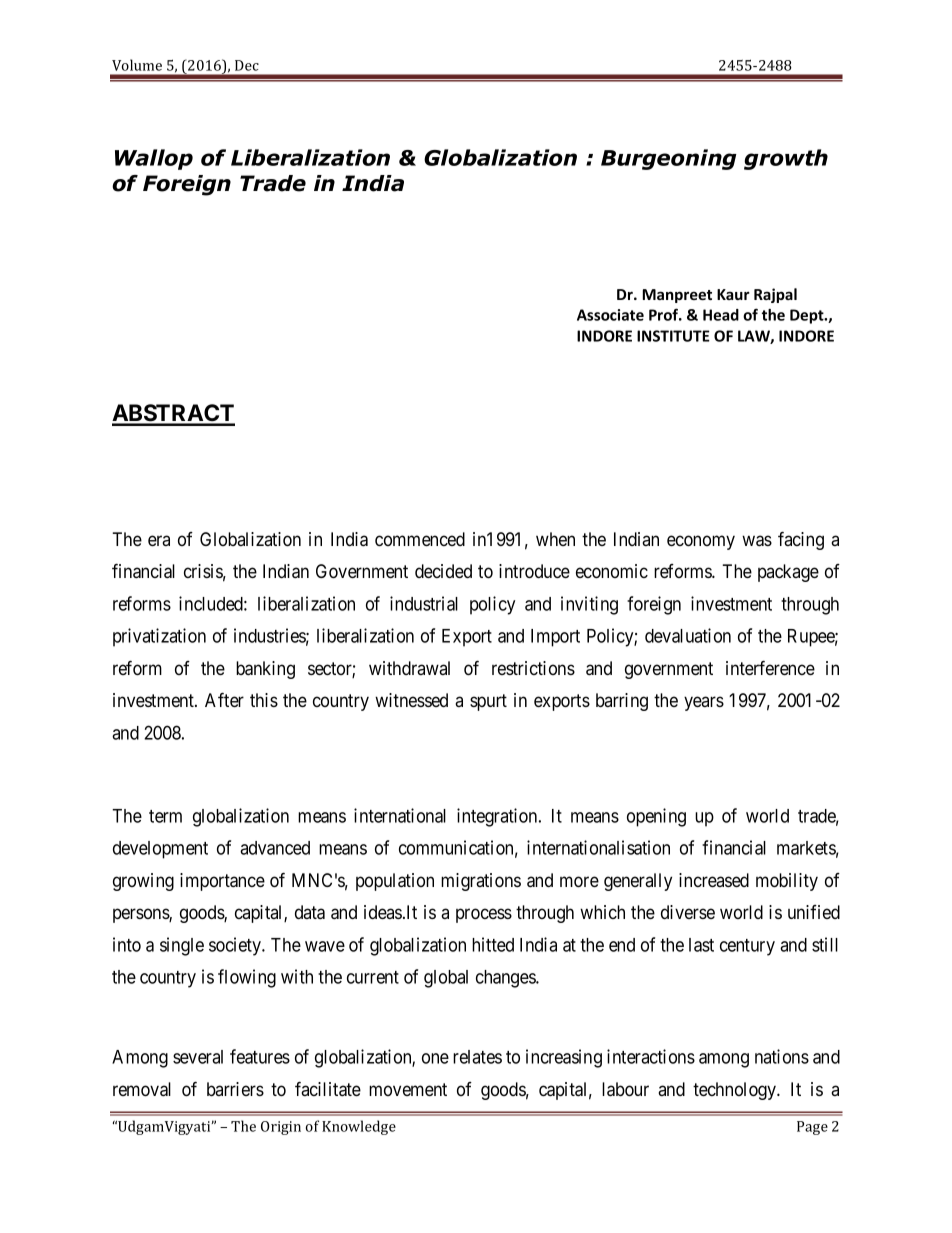 The width and height of the image is (952, 1233). What do you see at coordinates (786, 159) in the image?
I see `growth` at bounding box center [786, 159].
